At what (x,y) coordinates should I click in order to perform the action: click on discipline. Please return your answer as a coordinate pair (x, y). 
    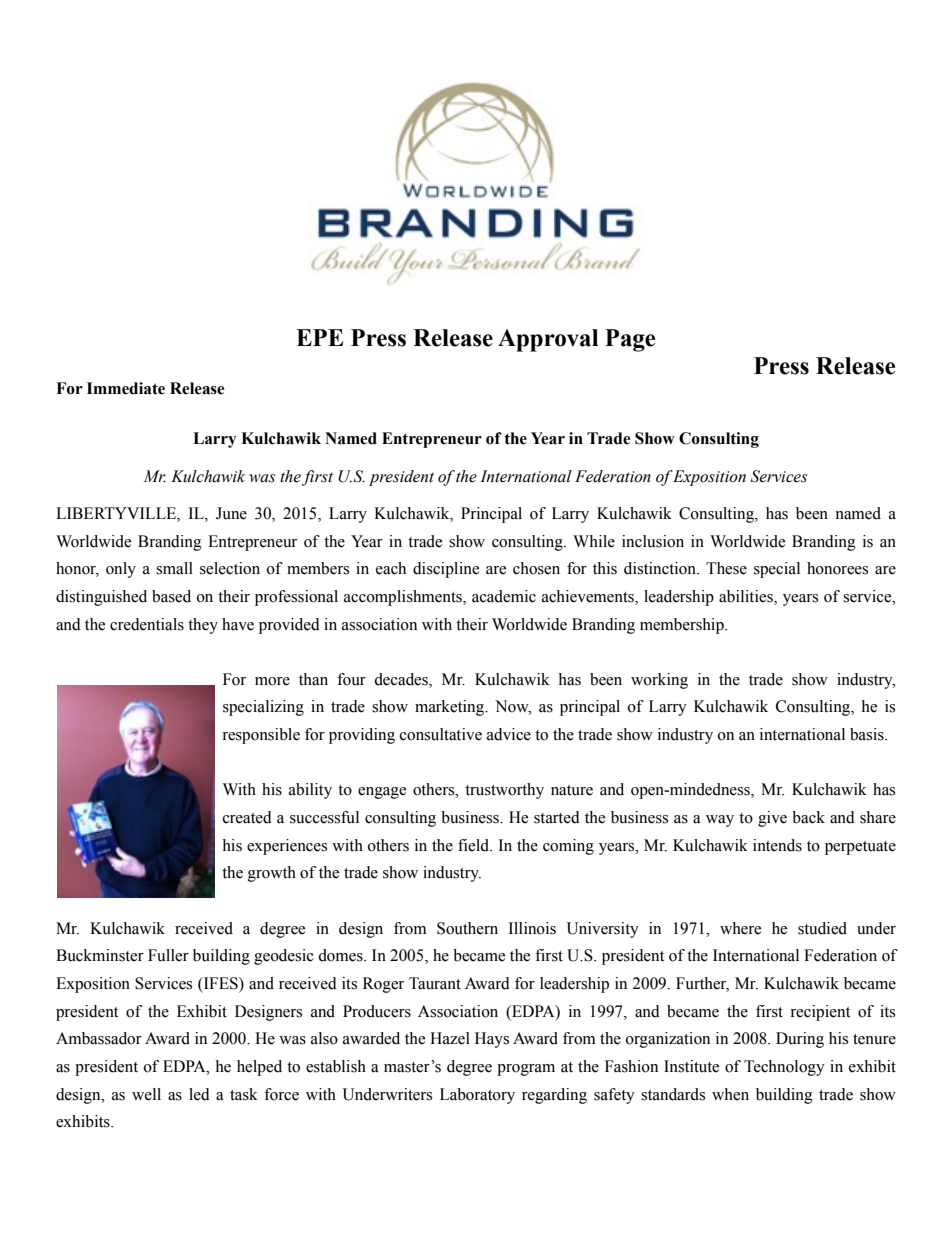
    Looking at the image, I should click on (446, 570).
